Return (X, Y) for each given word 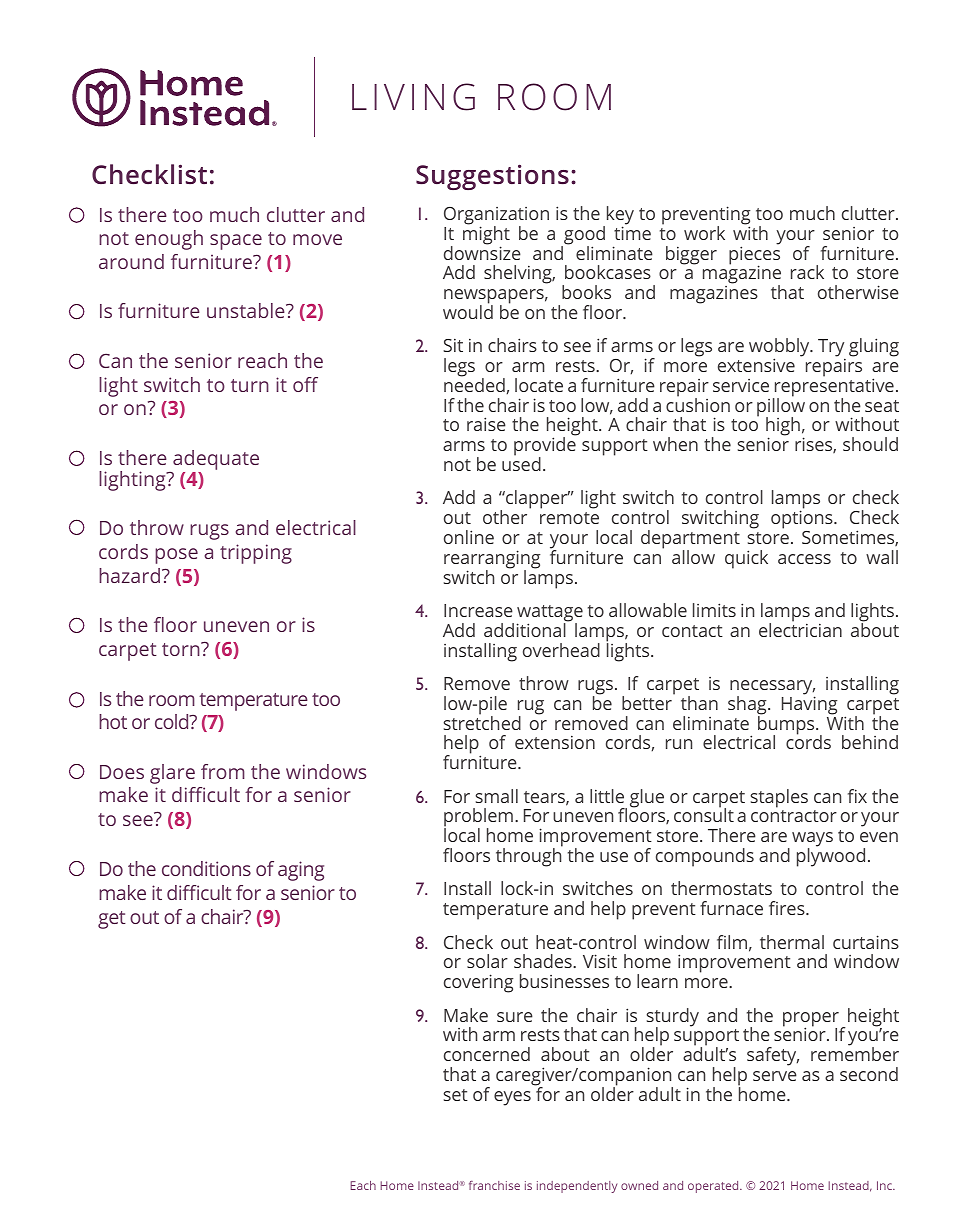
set (455, 1095)
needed (474, 384)
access (804, 559)
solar (487, 961)
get (112, 920)
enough (169, 240)
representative (833, 388)
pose (176, 556)
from (223, 771)
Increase (478, 610)
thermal (792, 942)
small (496, 796)
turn (250, 385)
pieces (754, 255)
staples (779, 798)
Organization (496, 217)
